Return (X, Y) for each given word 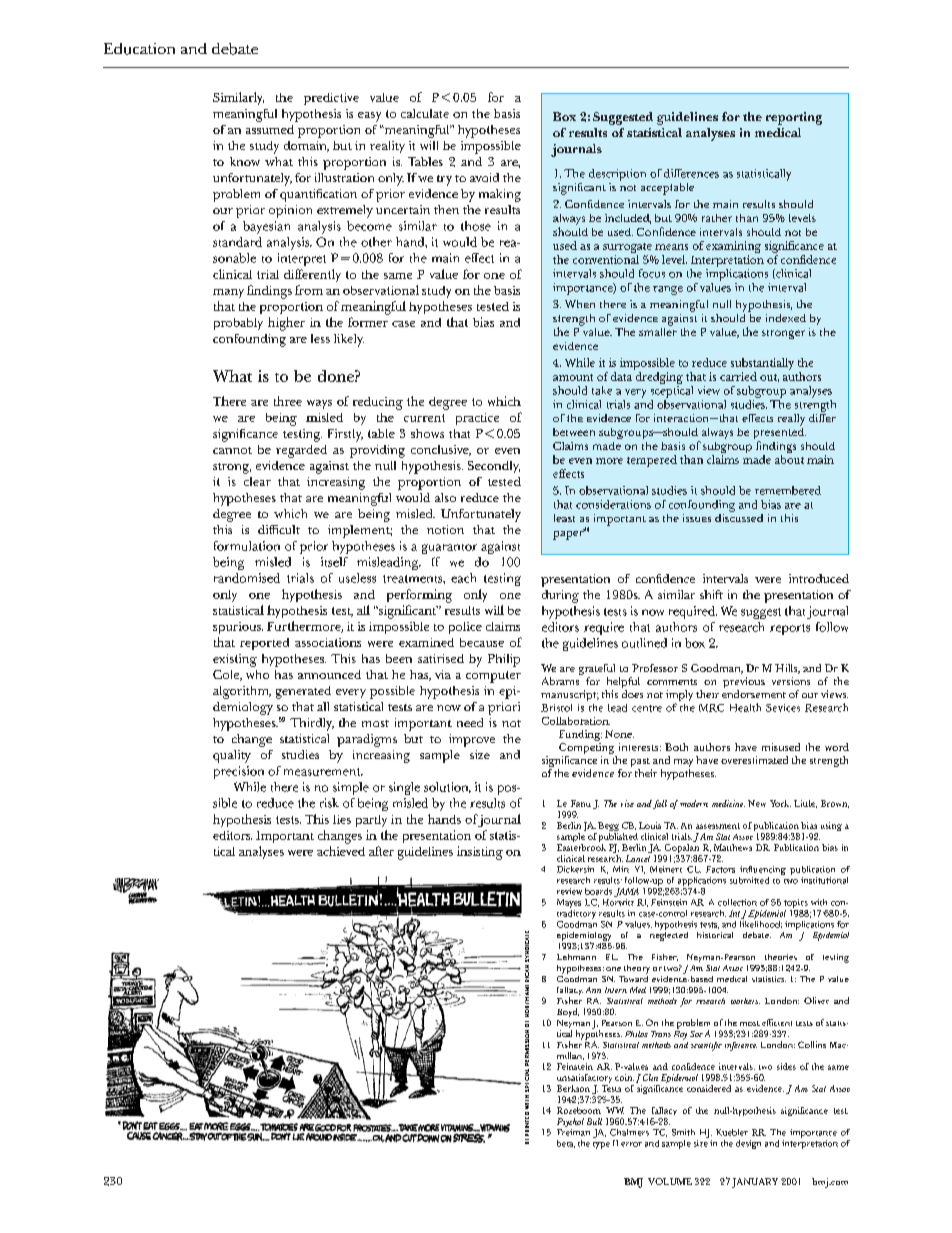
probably (238, 324)
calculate (425, 113)
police (465, 628)
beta (566, 1144)
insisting (480, 853)
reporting (794, 118)
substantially (762, 365)
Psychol (570, 1124)
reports (790, 629)
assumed (270, 129)
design (748, 1144)
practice (477, 419)
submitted (749, 880)
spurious (238, 628)
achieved (341, 851)
